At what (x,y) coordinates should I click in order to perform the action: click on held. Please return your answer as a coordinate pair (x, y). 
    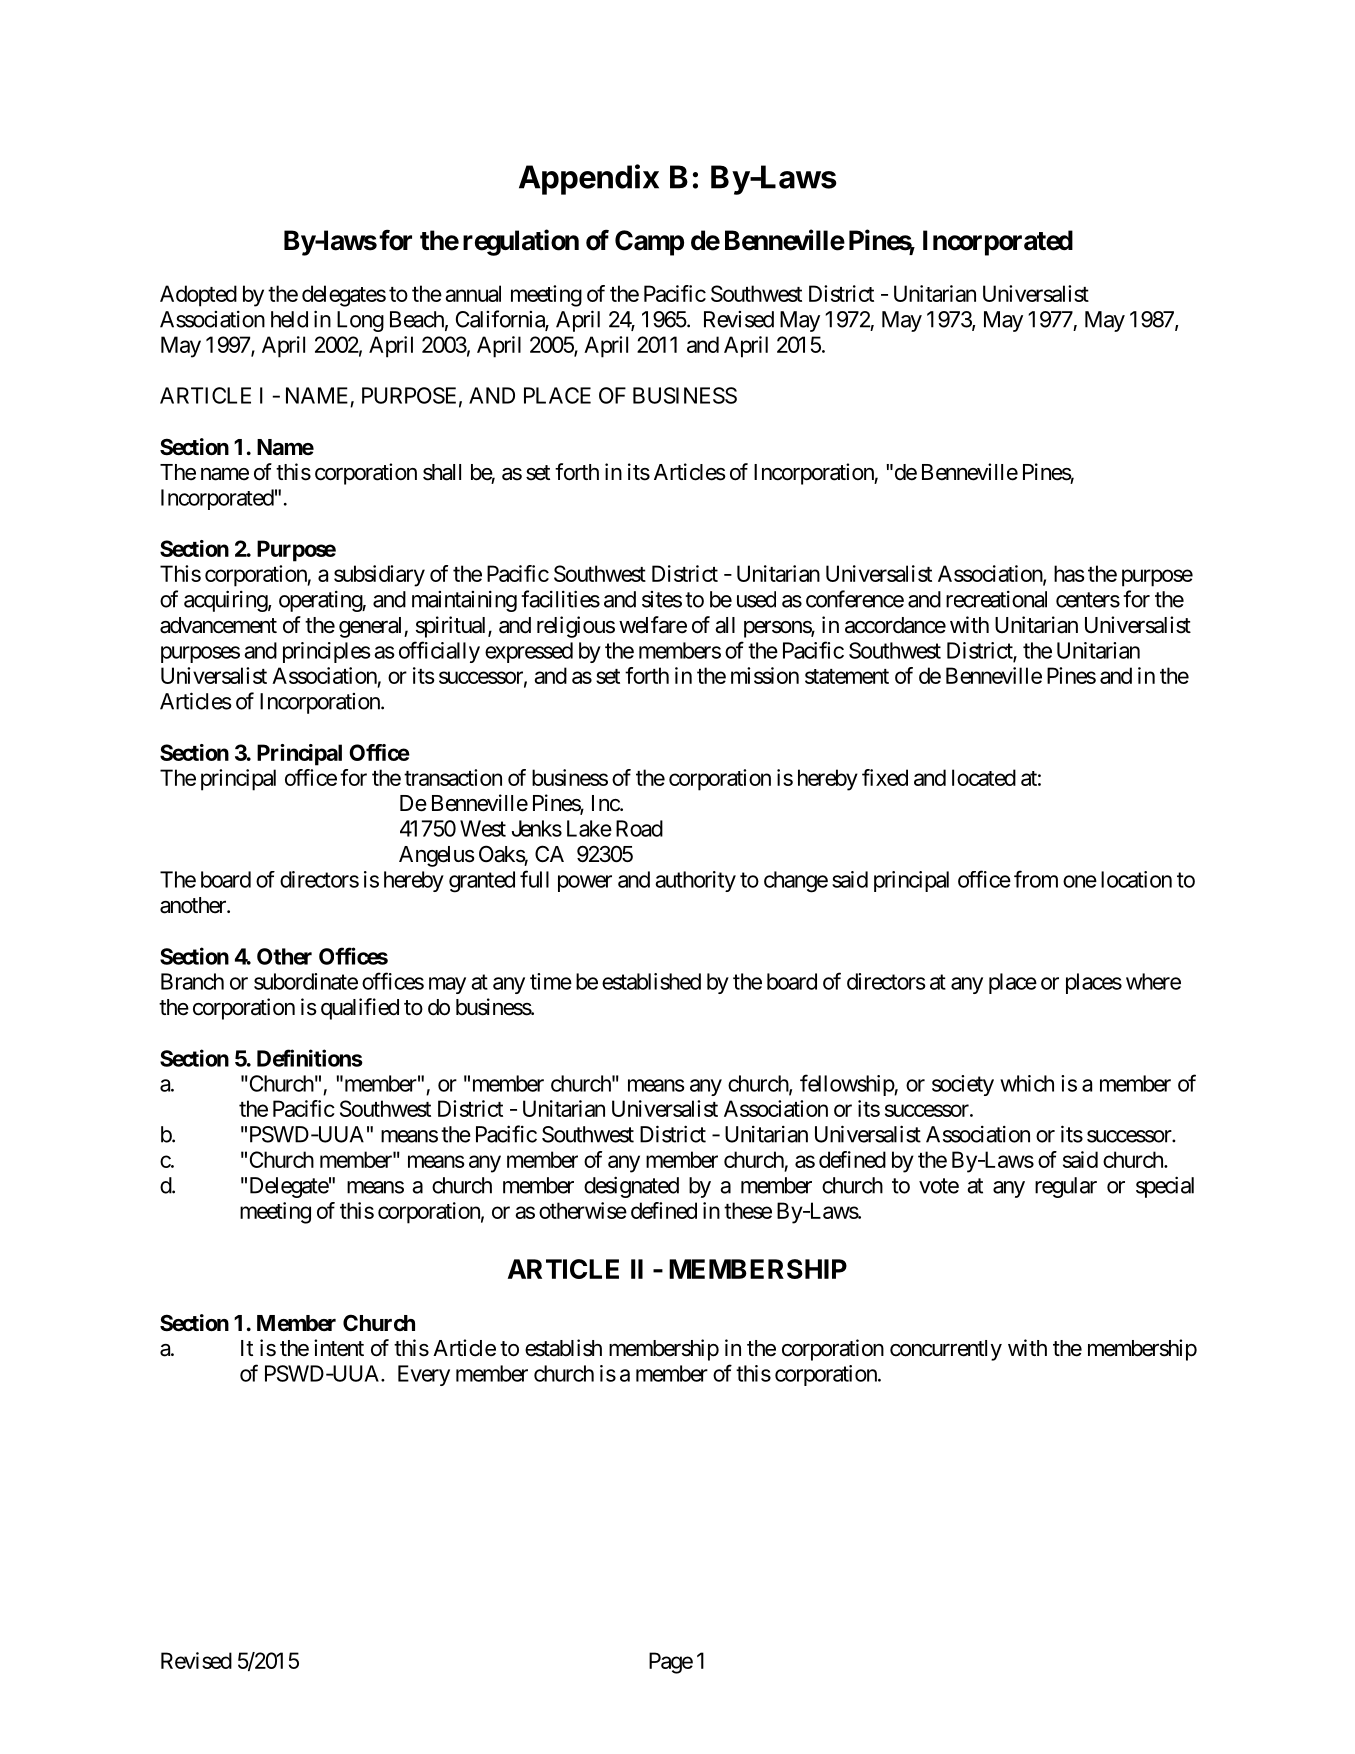
    Looking at the image, I should click on (289, 319).
